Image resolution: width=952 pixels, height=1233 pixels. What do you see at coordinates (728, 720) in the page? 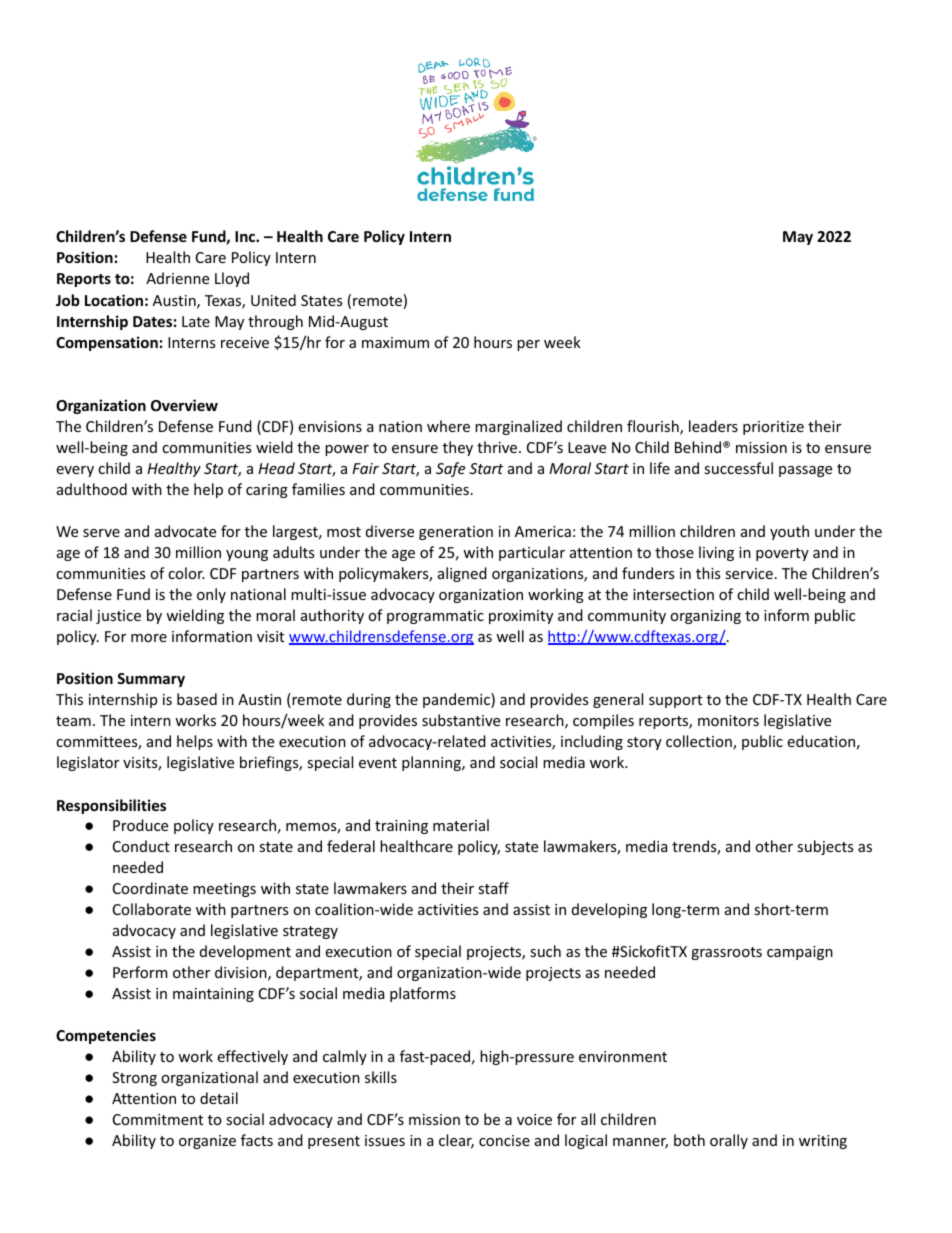
I see `monitors` at bounding box center [728, 720].
